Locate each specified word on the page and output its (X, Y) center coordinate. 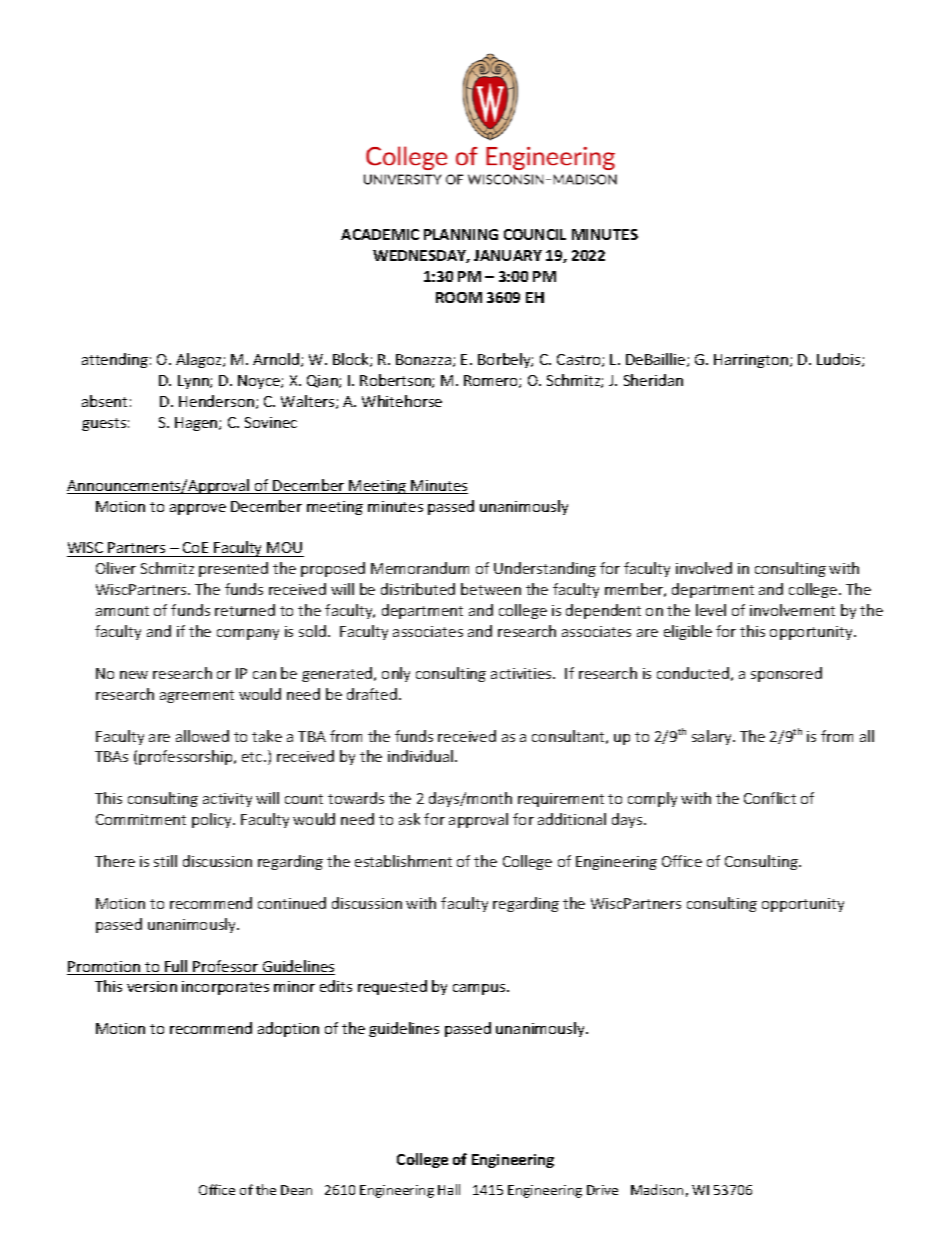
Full (176, 967)
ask (409, 819)
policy (213, 820)
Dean (296, 1190)
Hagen (197, 424)
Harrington (751, 361)
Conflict (770, 798)
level (711, 610)
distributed (418, 589)
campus (480, 989)
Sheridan (653, 380)
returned (245, 610)
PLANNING (461, 234)
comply (652, 799)
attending (115, 360)
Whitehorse (402, 401)
